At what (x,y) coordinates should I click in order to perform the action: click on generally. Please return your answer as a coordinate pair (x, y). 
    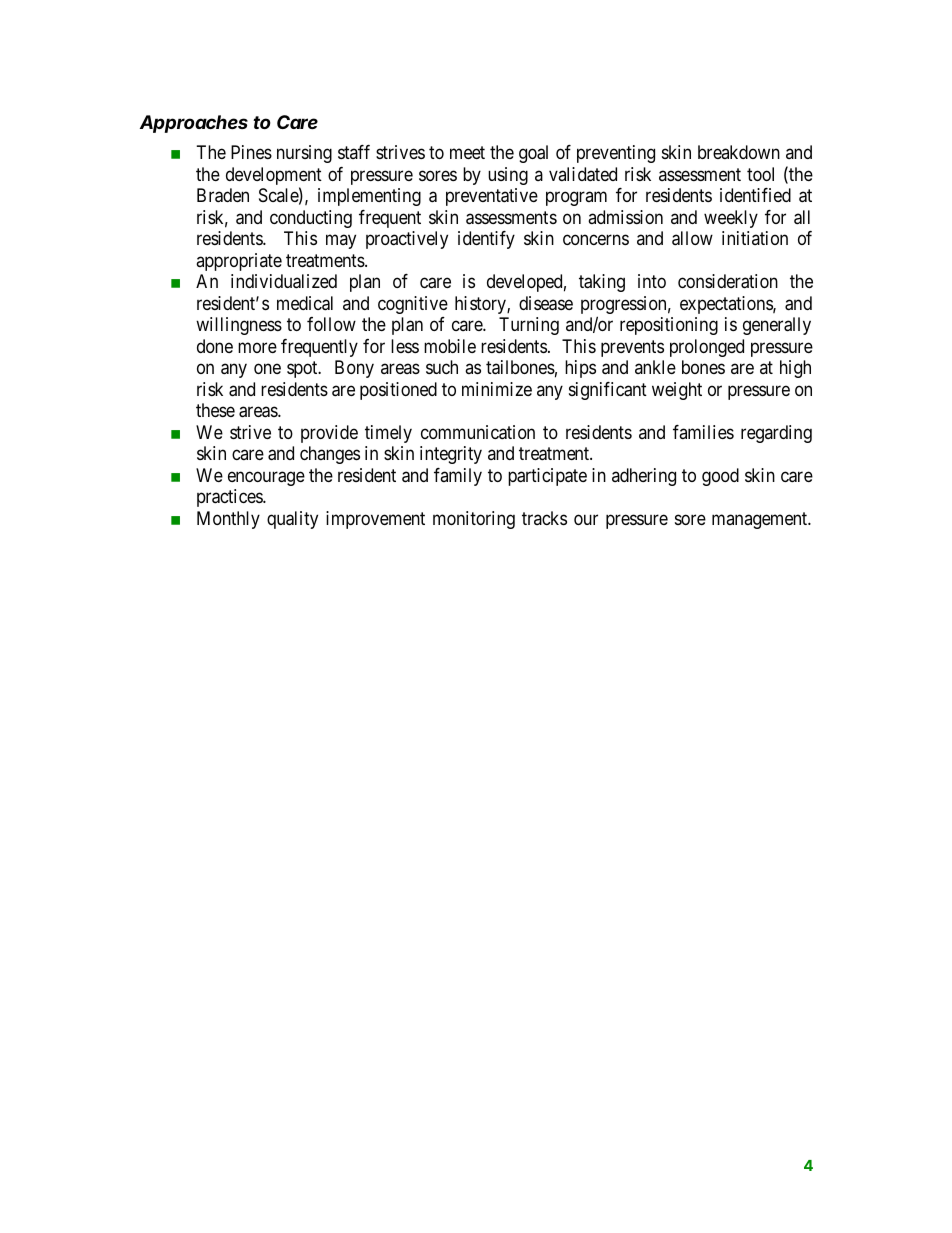
    Looking at the image, I should click on (777, 326).
